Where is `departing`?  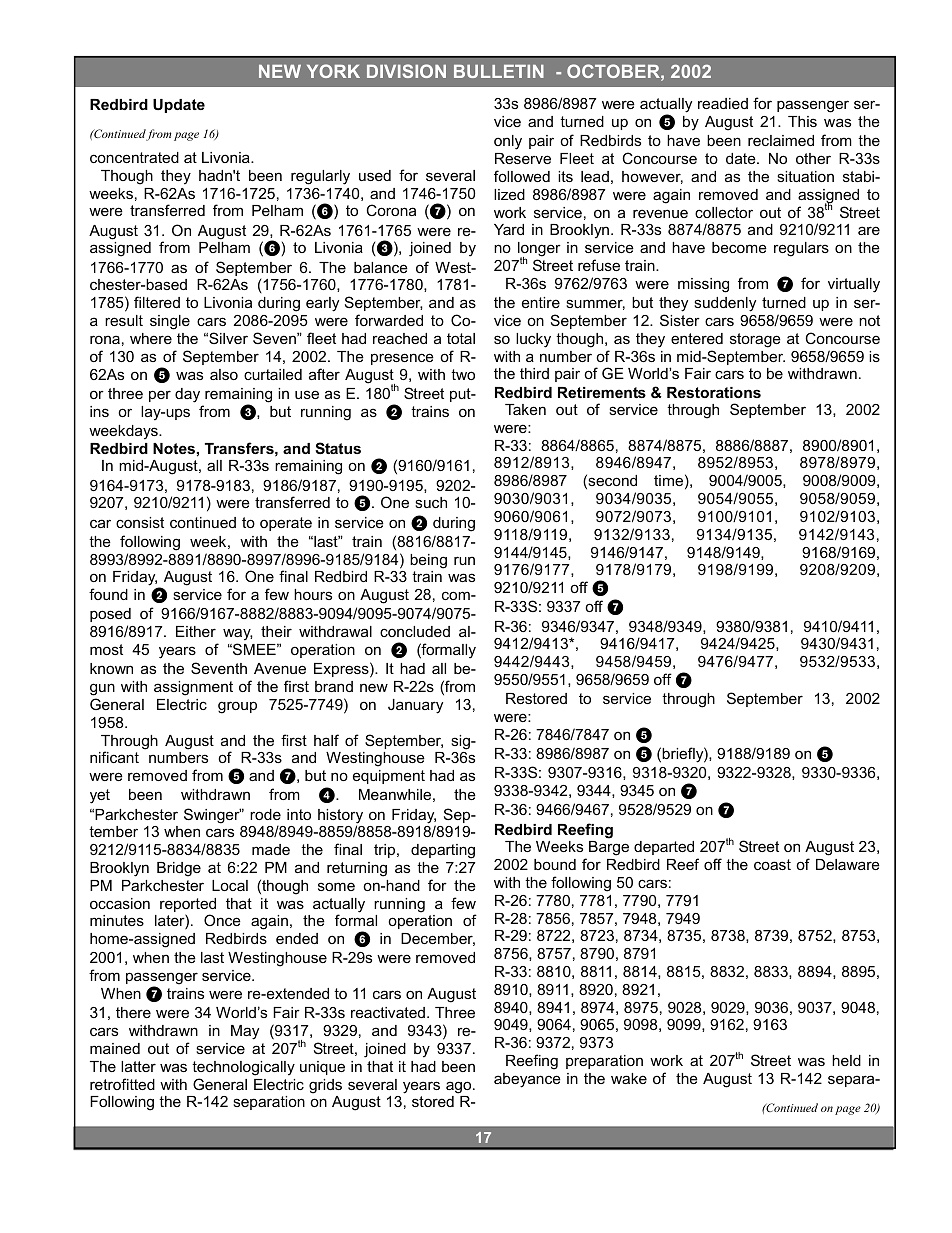
departing is located at coordinates (443, 851).
